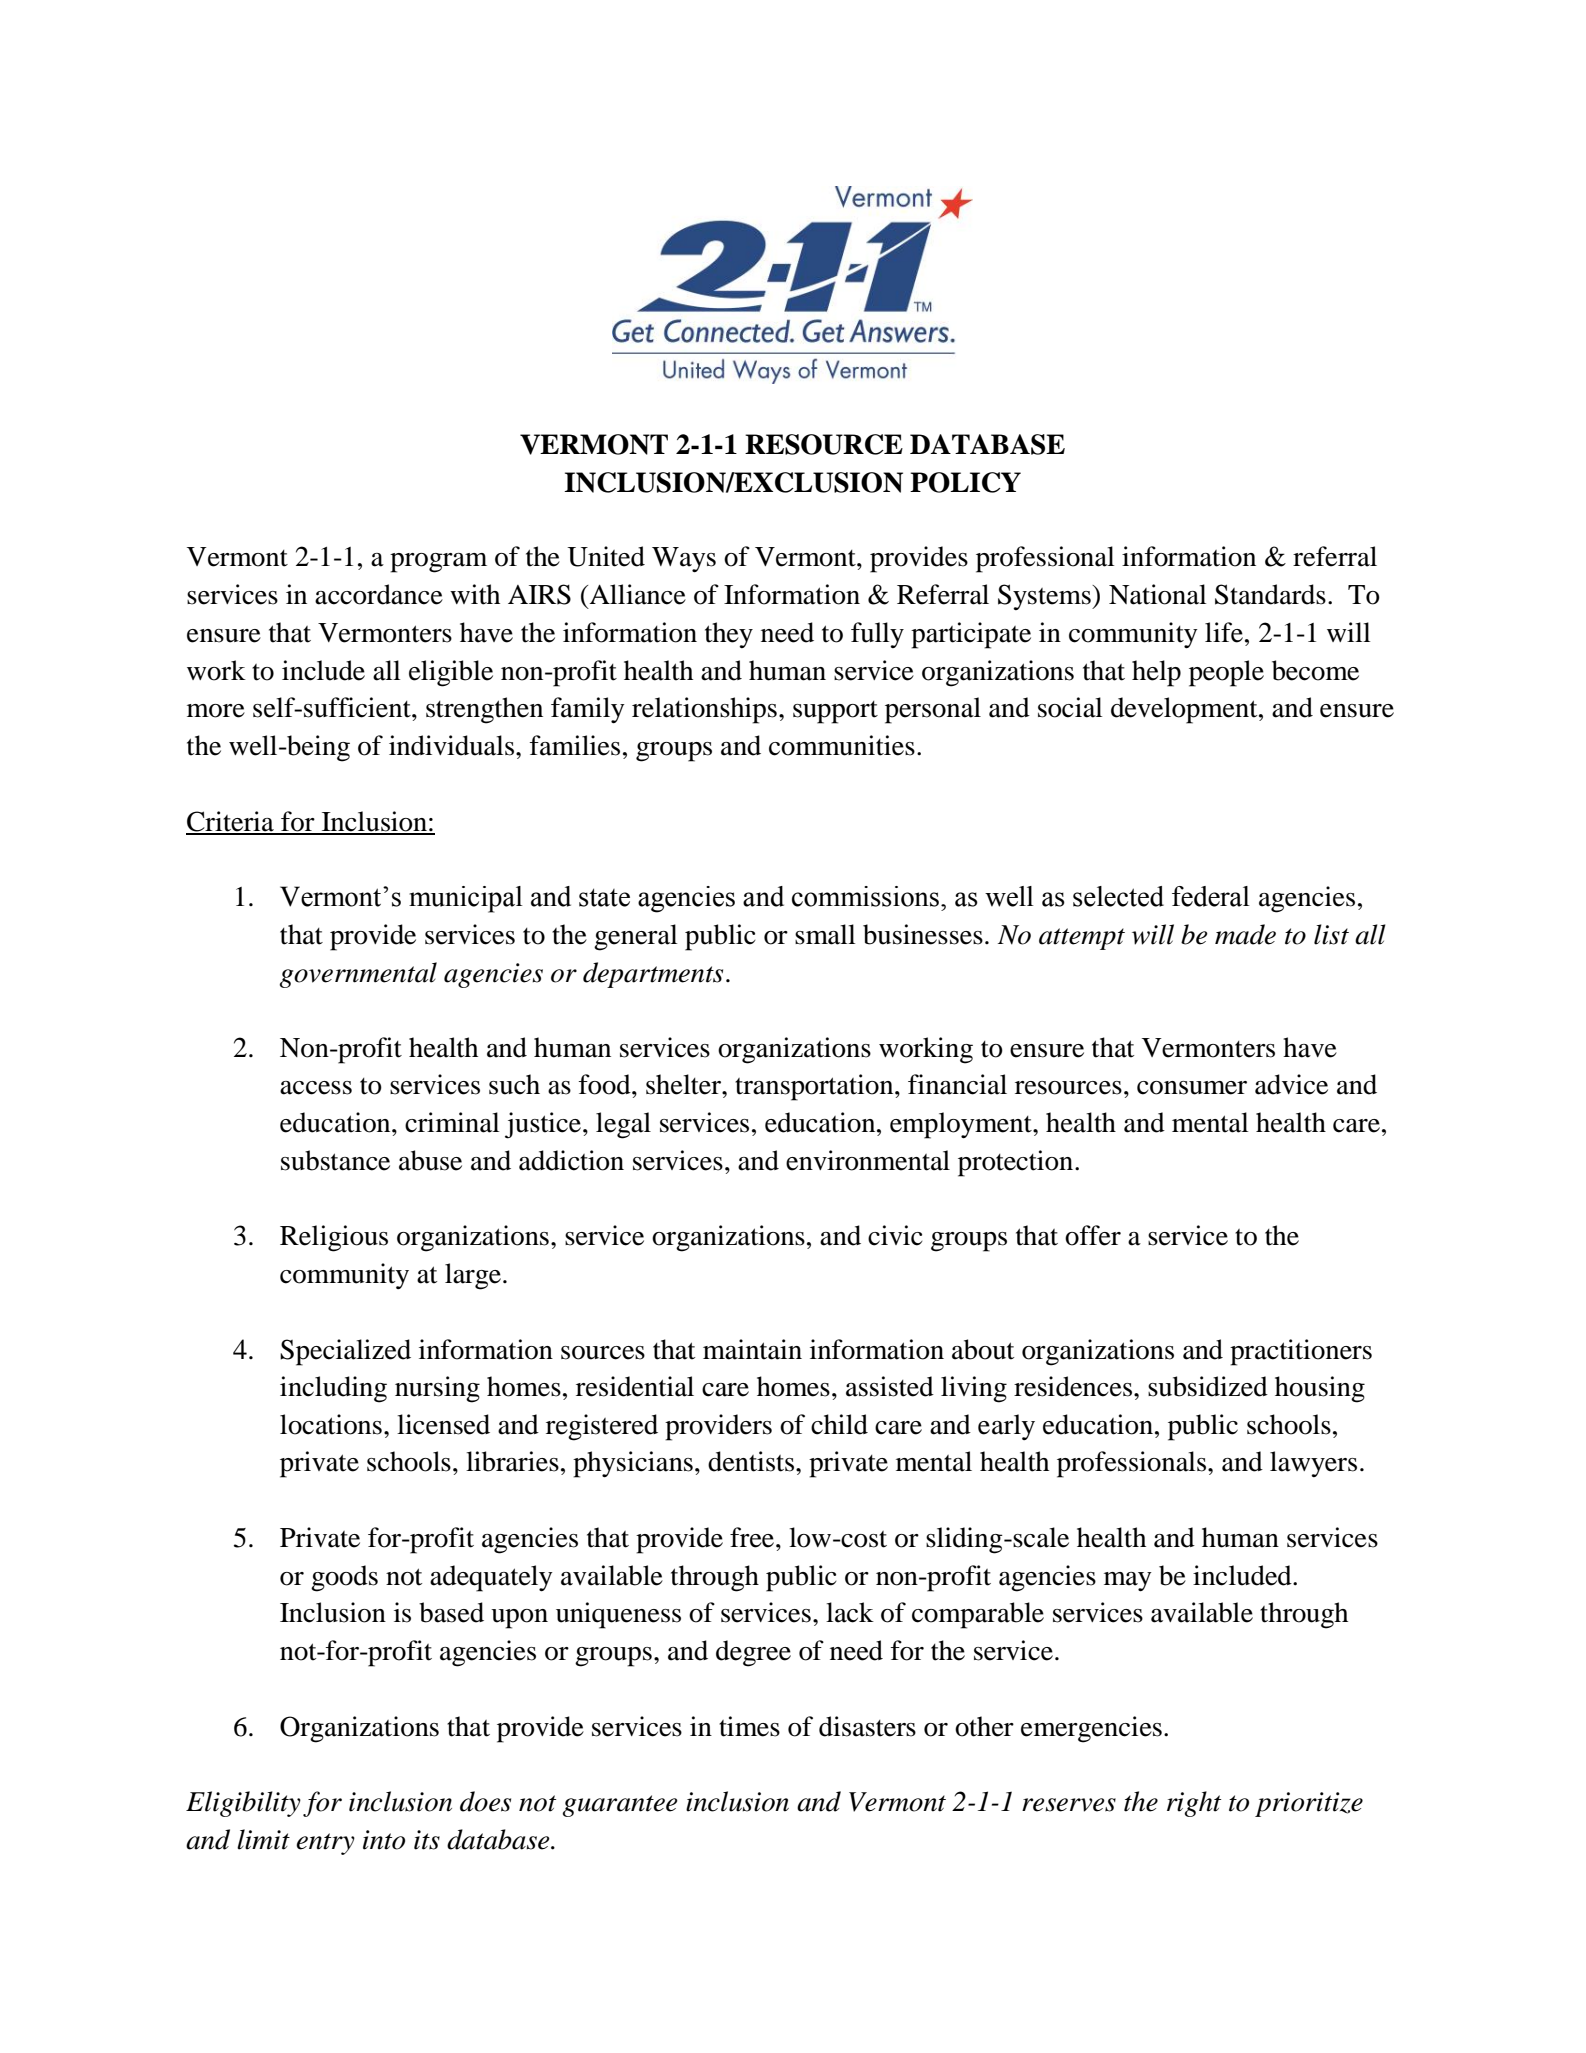 The height and width of the page is (2053, 1586). I want to click on Ways, so click(684, 560).
